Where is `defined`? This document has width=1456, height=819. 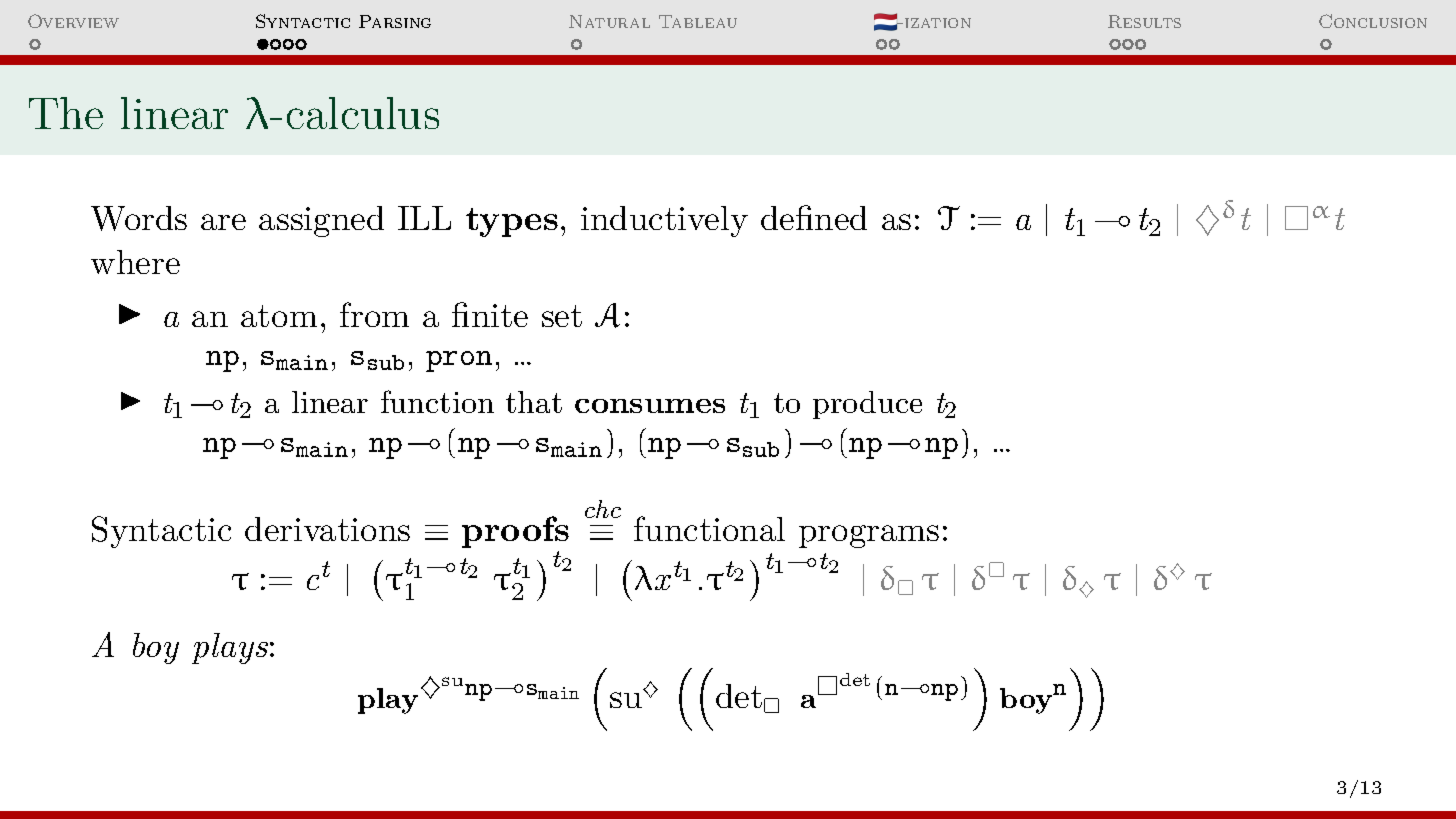 defined is located at coordinates (814, 217).
